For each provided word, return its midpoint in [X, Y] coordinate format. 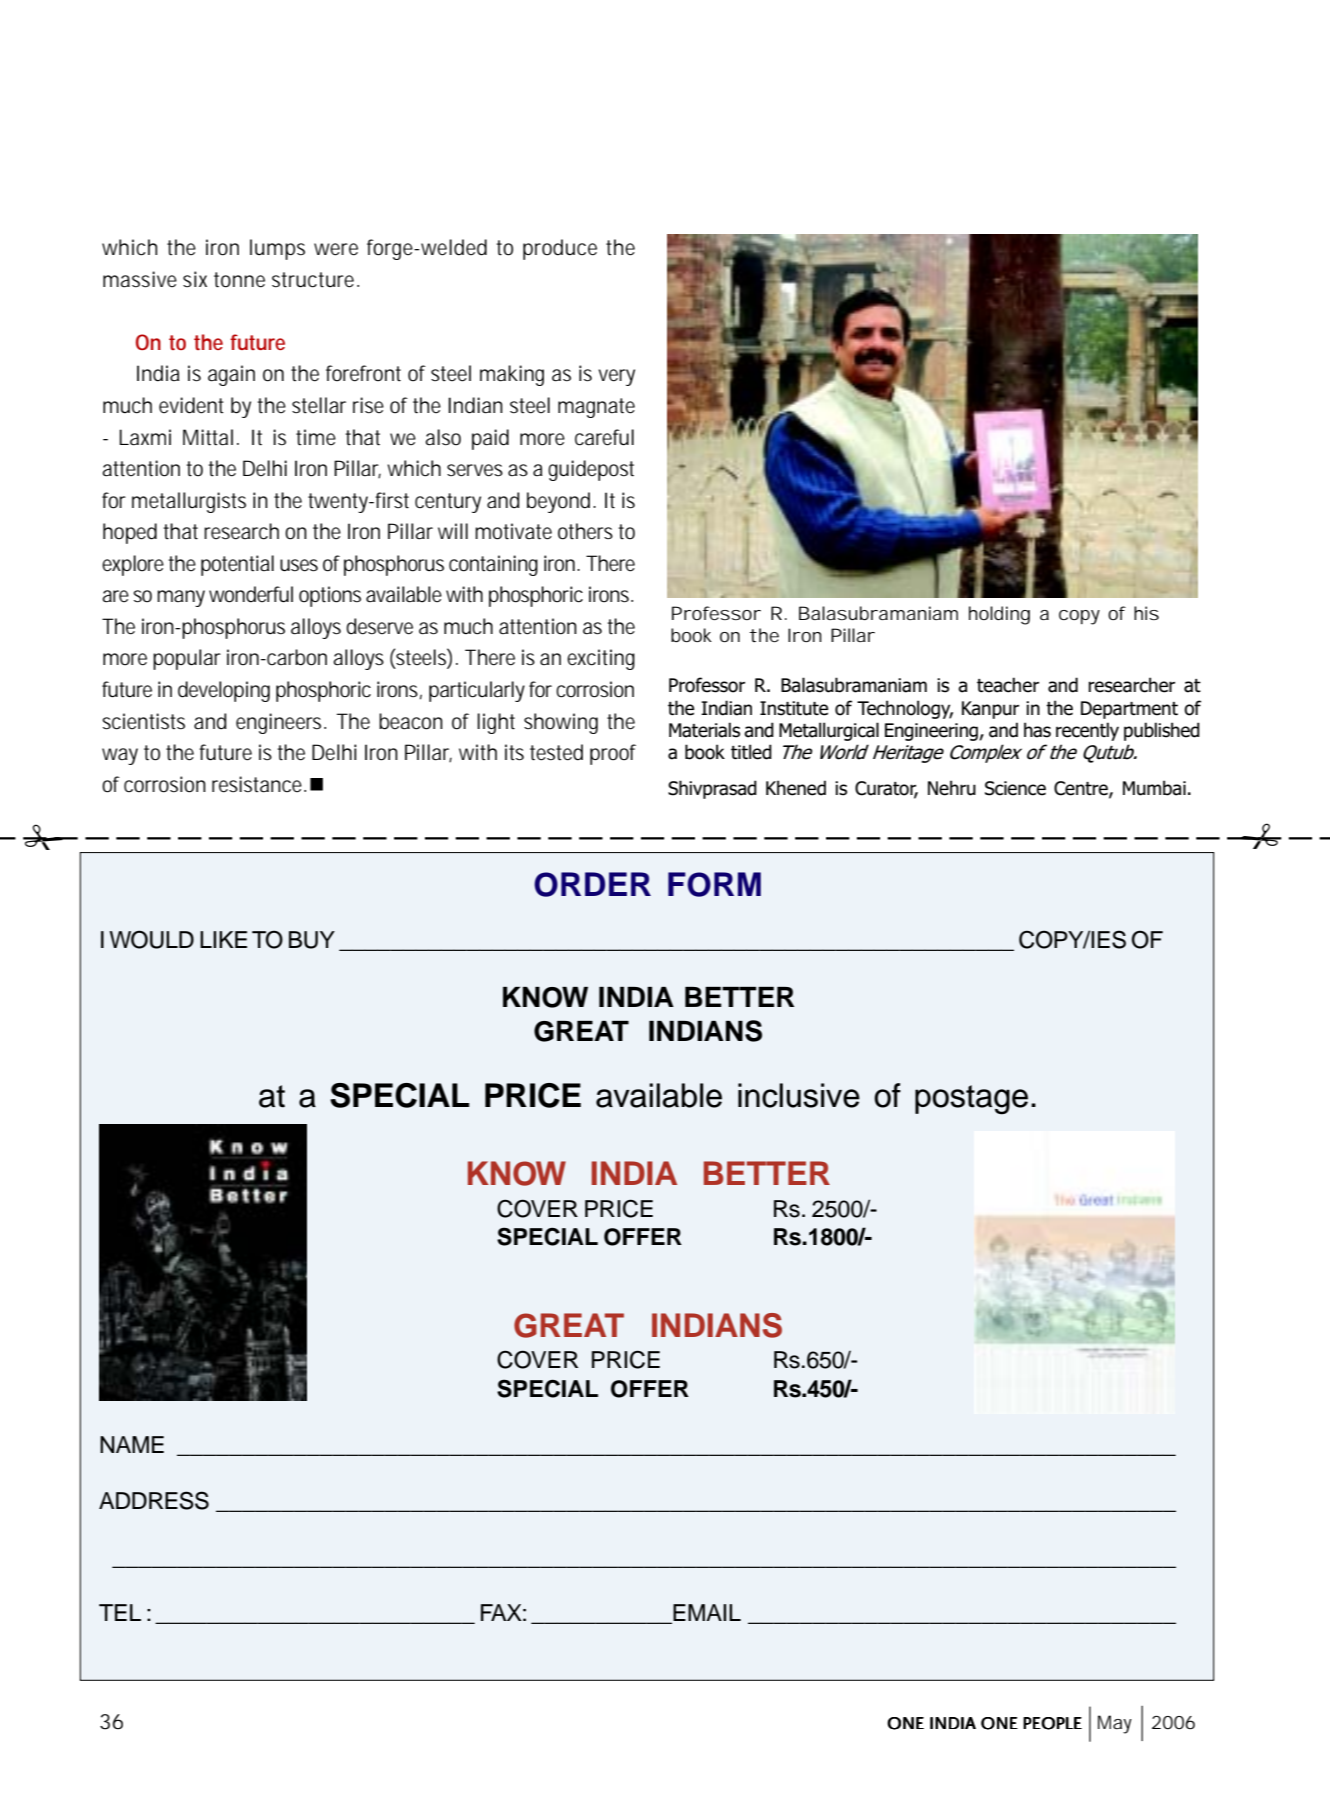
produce [560, 249]
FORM [714, 884]
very [616, 377]
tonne [239, 280]
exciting [601, 659]
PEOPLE [1052, 1723]
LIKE [223, 939]
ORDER [592, 884]
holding [999, 615]
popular [187, 659]
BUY [312, 940]
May [1115, 1724]
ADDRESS [154, 1500]
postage [971, 1100]
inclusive [799, 1095]
